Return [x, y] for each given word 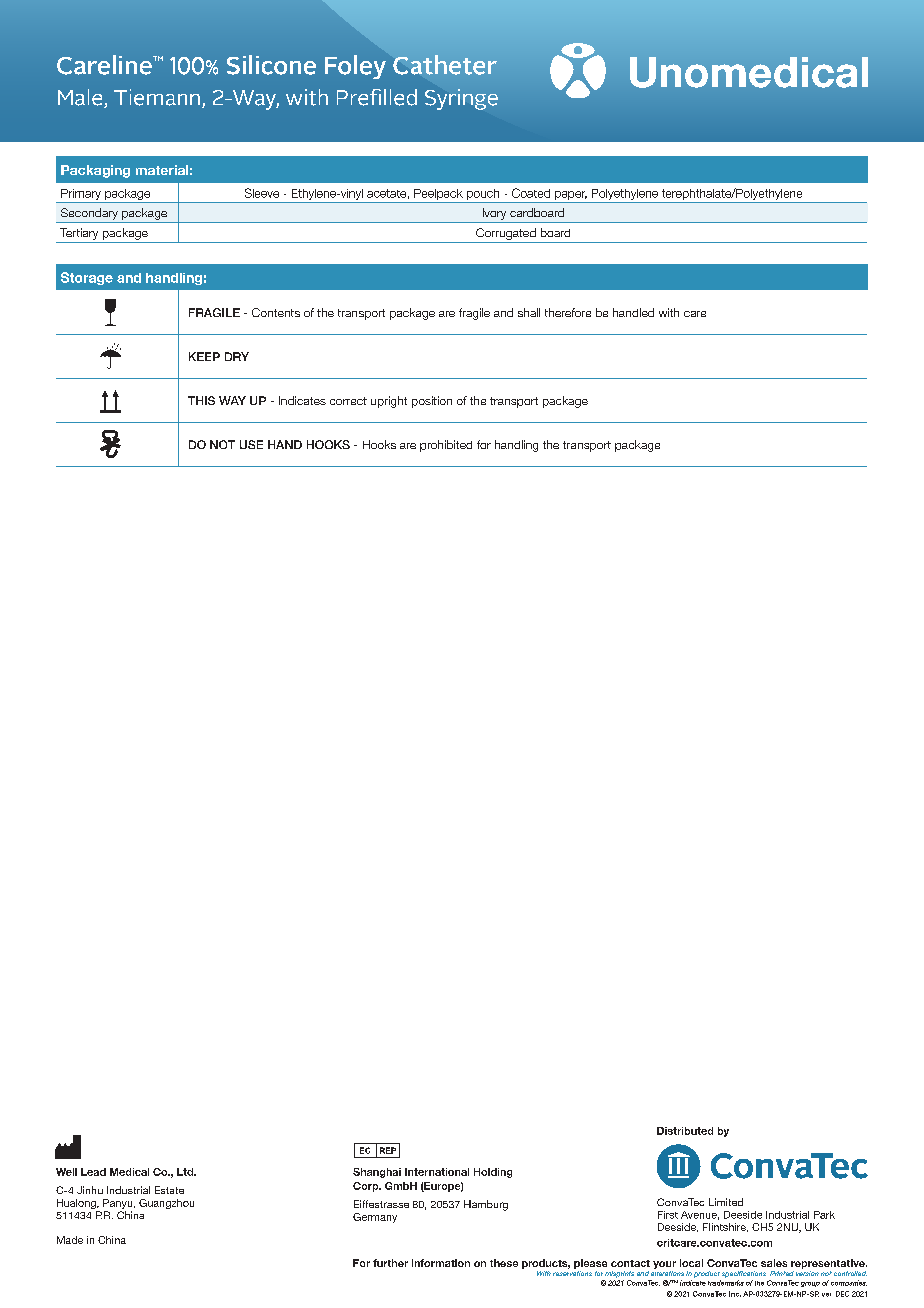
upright [389, 402]
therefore [568, 312]
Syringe [461, 99]
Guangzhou [166, 1204]
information [441, 1263]
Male [81, 98]
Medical [129, 1172]
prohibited [446, 446]
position [432, 402]
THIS [201, 400]
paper [571, 195]
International [437, 1172]
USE [251, 444]
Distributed [685, 1131]
